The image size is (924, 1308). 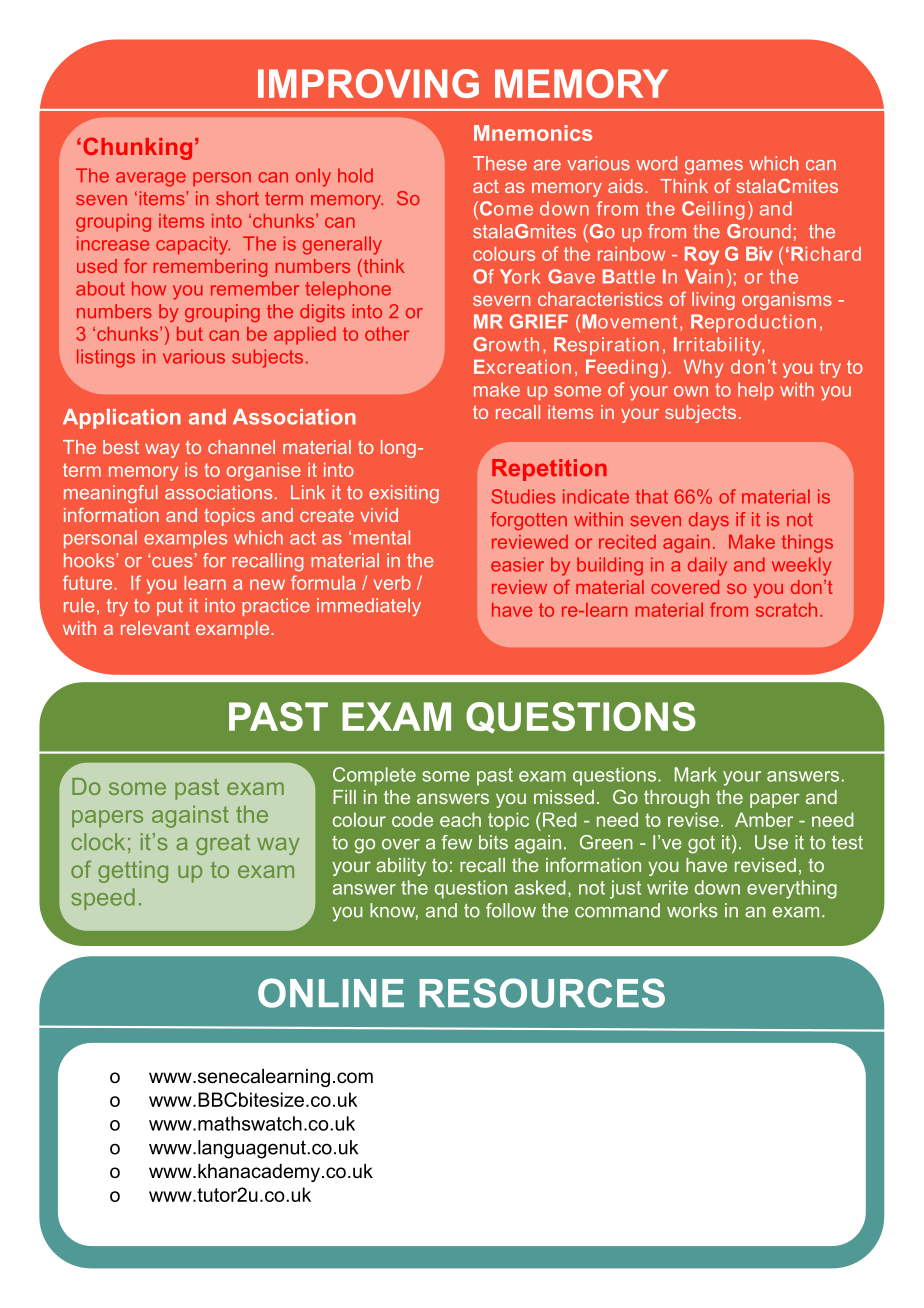 I want to click on Chunking, so click(x=137, y=148).
